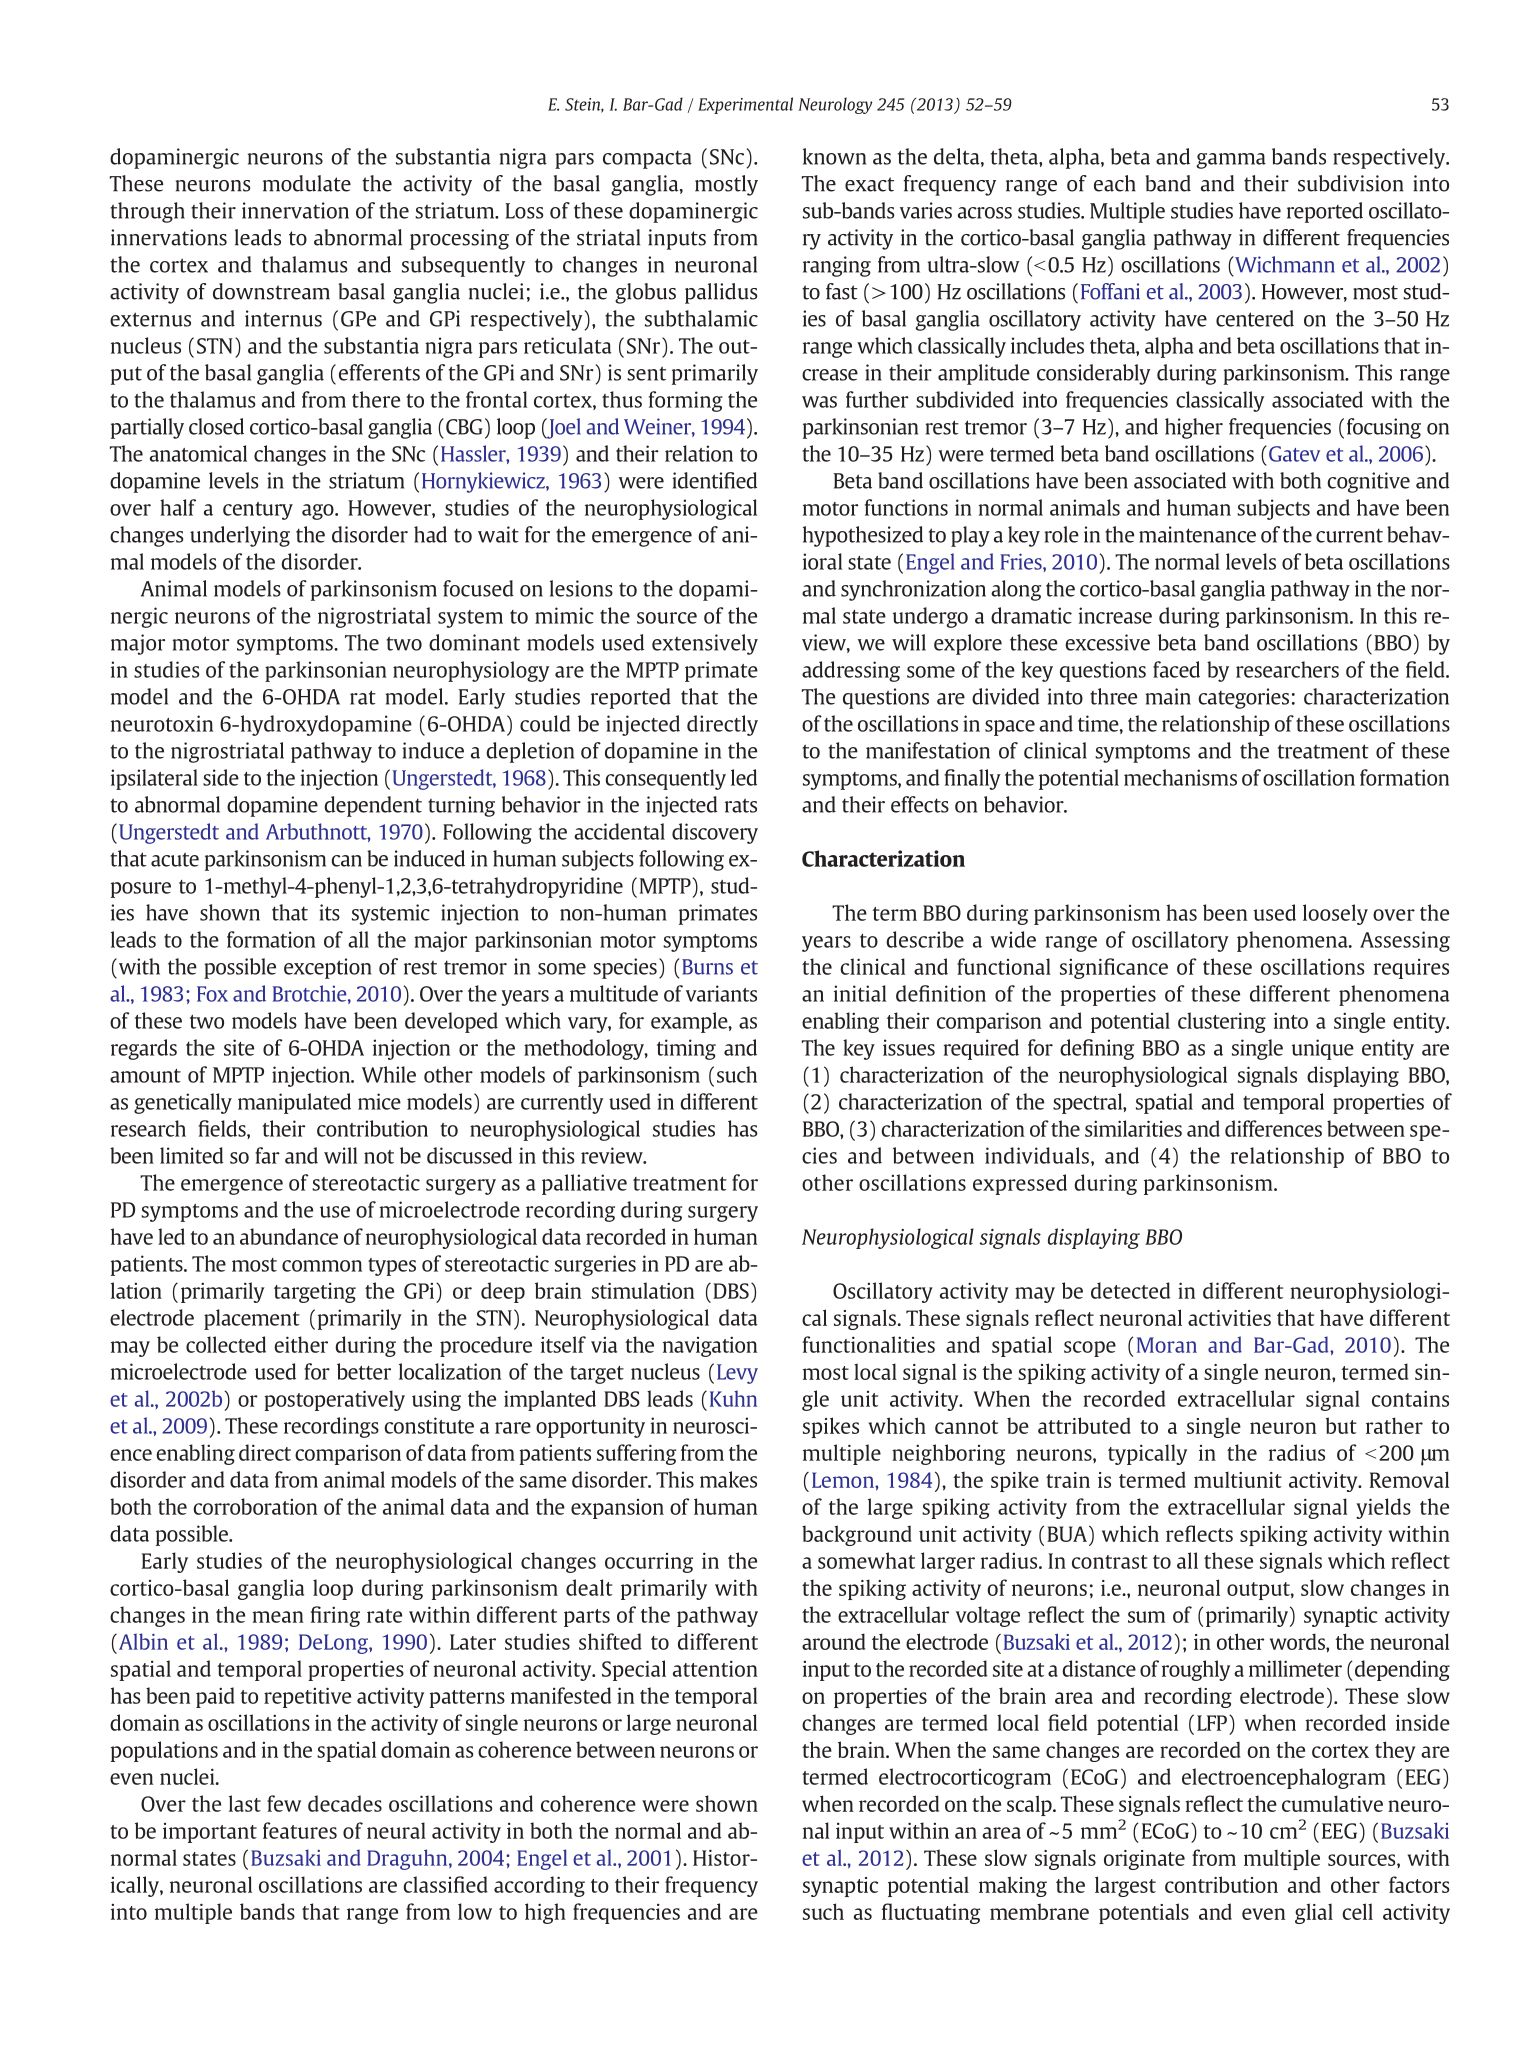 Image resolution: width=1537 pixels, height=2049 pixels. Describe the element at coordinates (1229, 1318) in the screenshot. I see `activities` at that location.
